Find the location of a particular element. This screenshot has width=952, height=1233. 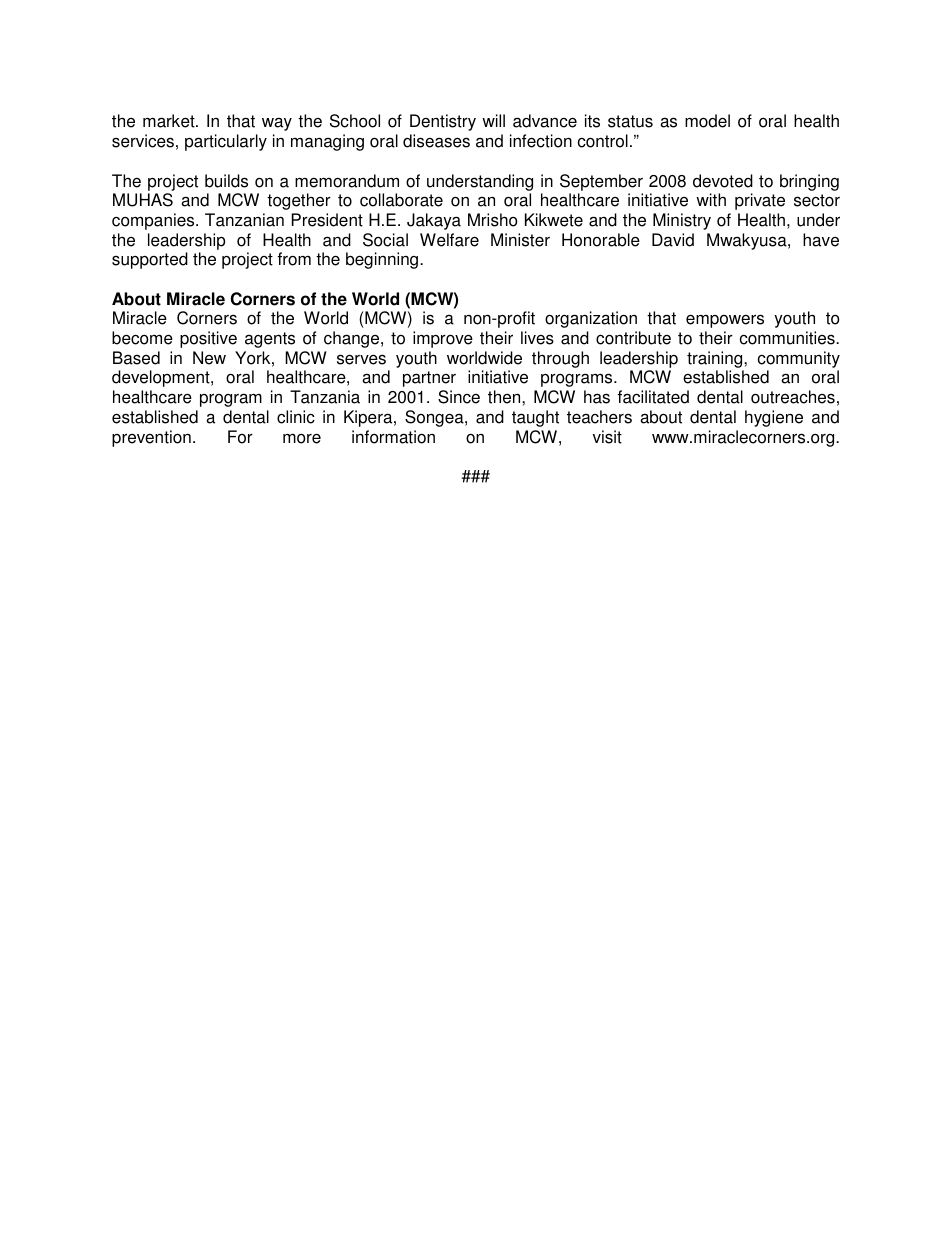

empowers is located at coordinates (725, 321).
